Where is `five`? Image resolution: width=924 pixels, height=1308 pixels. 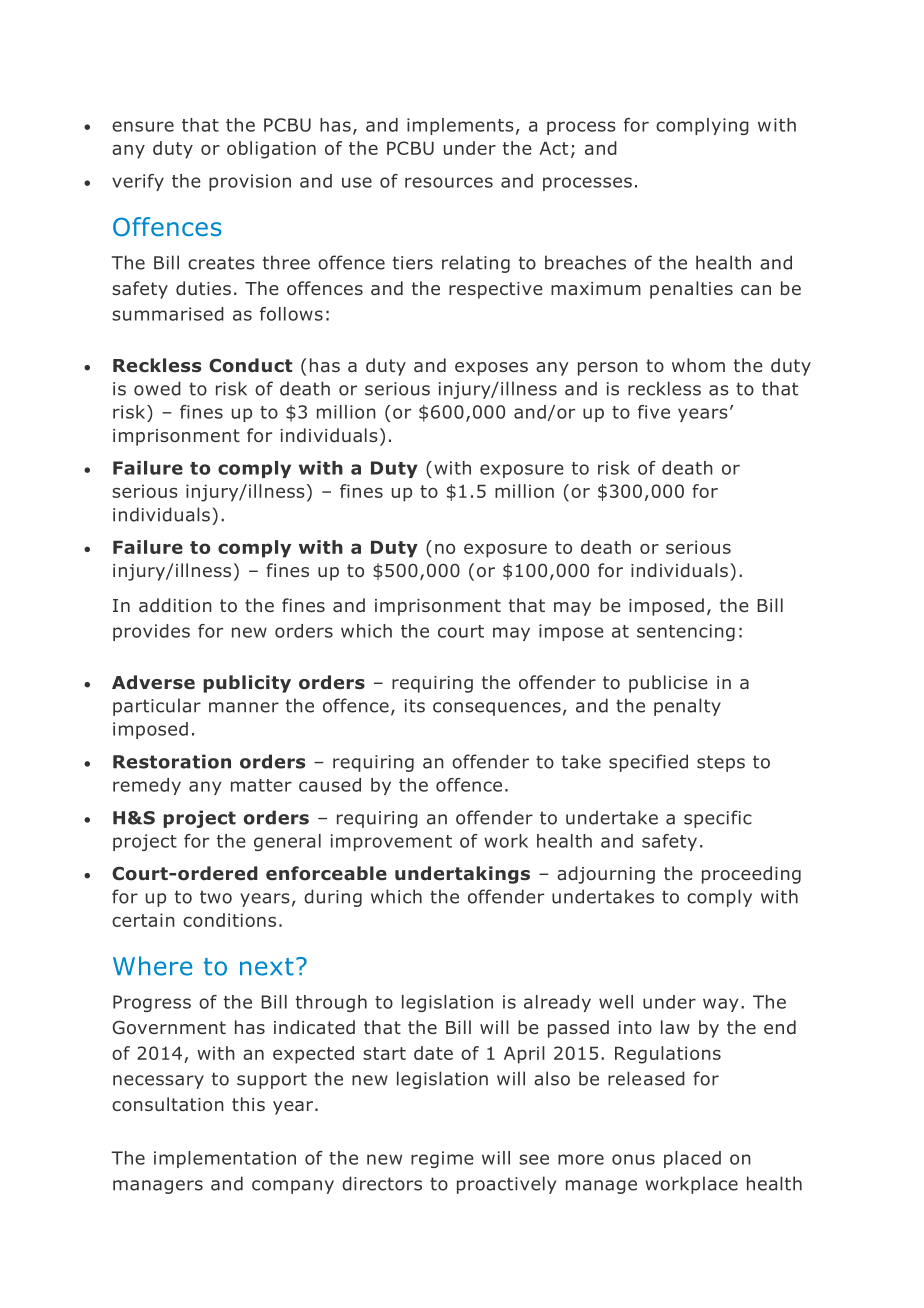 five is located at coordinates (654, 412).
